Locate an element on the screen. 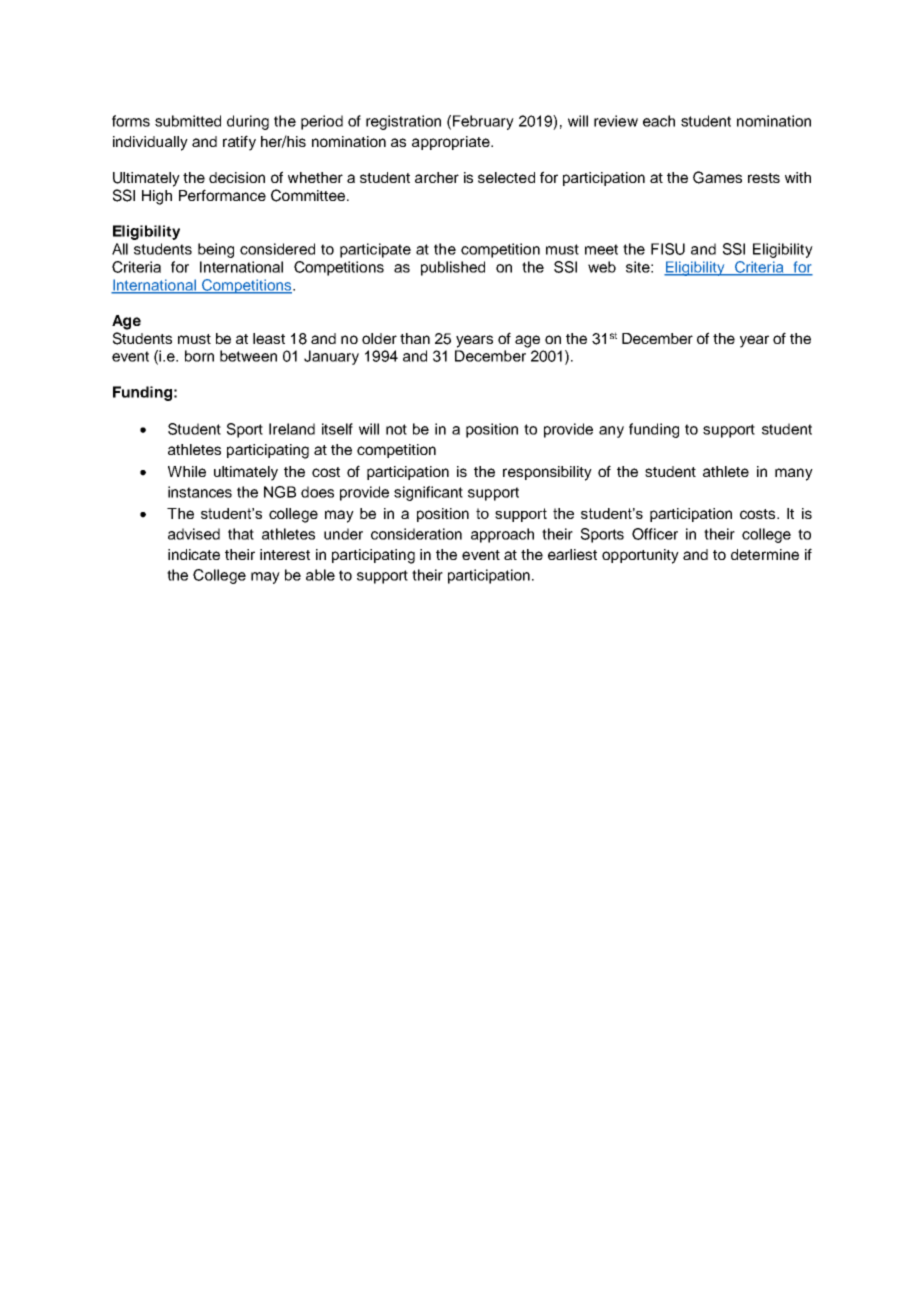 The height and width of the screenshot is (1308, 924). ratify is located at coordinates (239, 143).
